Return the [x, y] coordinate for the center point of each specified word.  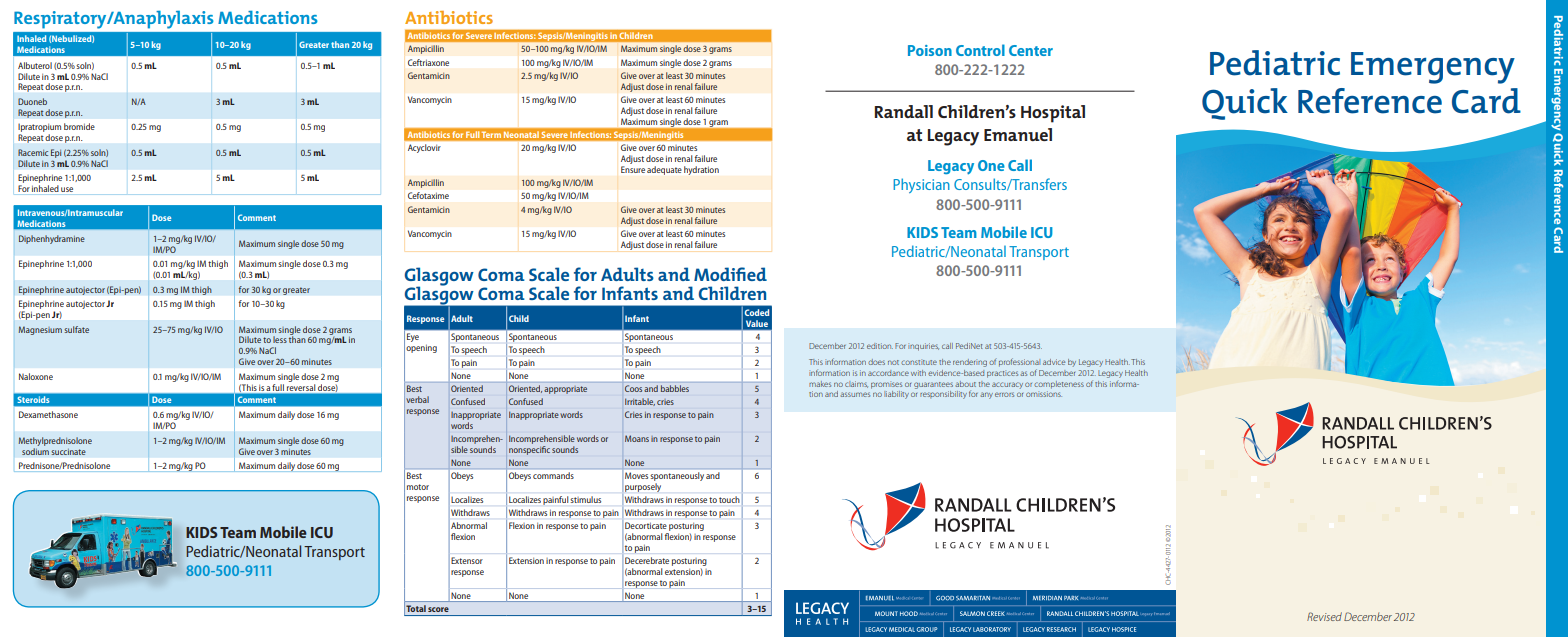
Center [1031, 50]
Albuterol [35, 65]
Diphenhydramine [52, 239]
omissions [1044, 394]
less [280, 339]
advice [1054, 362]
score [438, 609]
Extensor [467, 560]
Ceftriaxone [428, 62]
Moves [636, 476]
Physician [921, 185]
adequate [664, 170]
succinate [68, 452]
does [876, 362]
